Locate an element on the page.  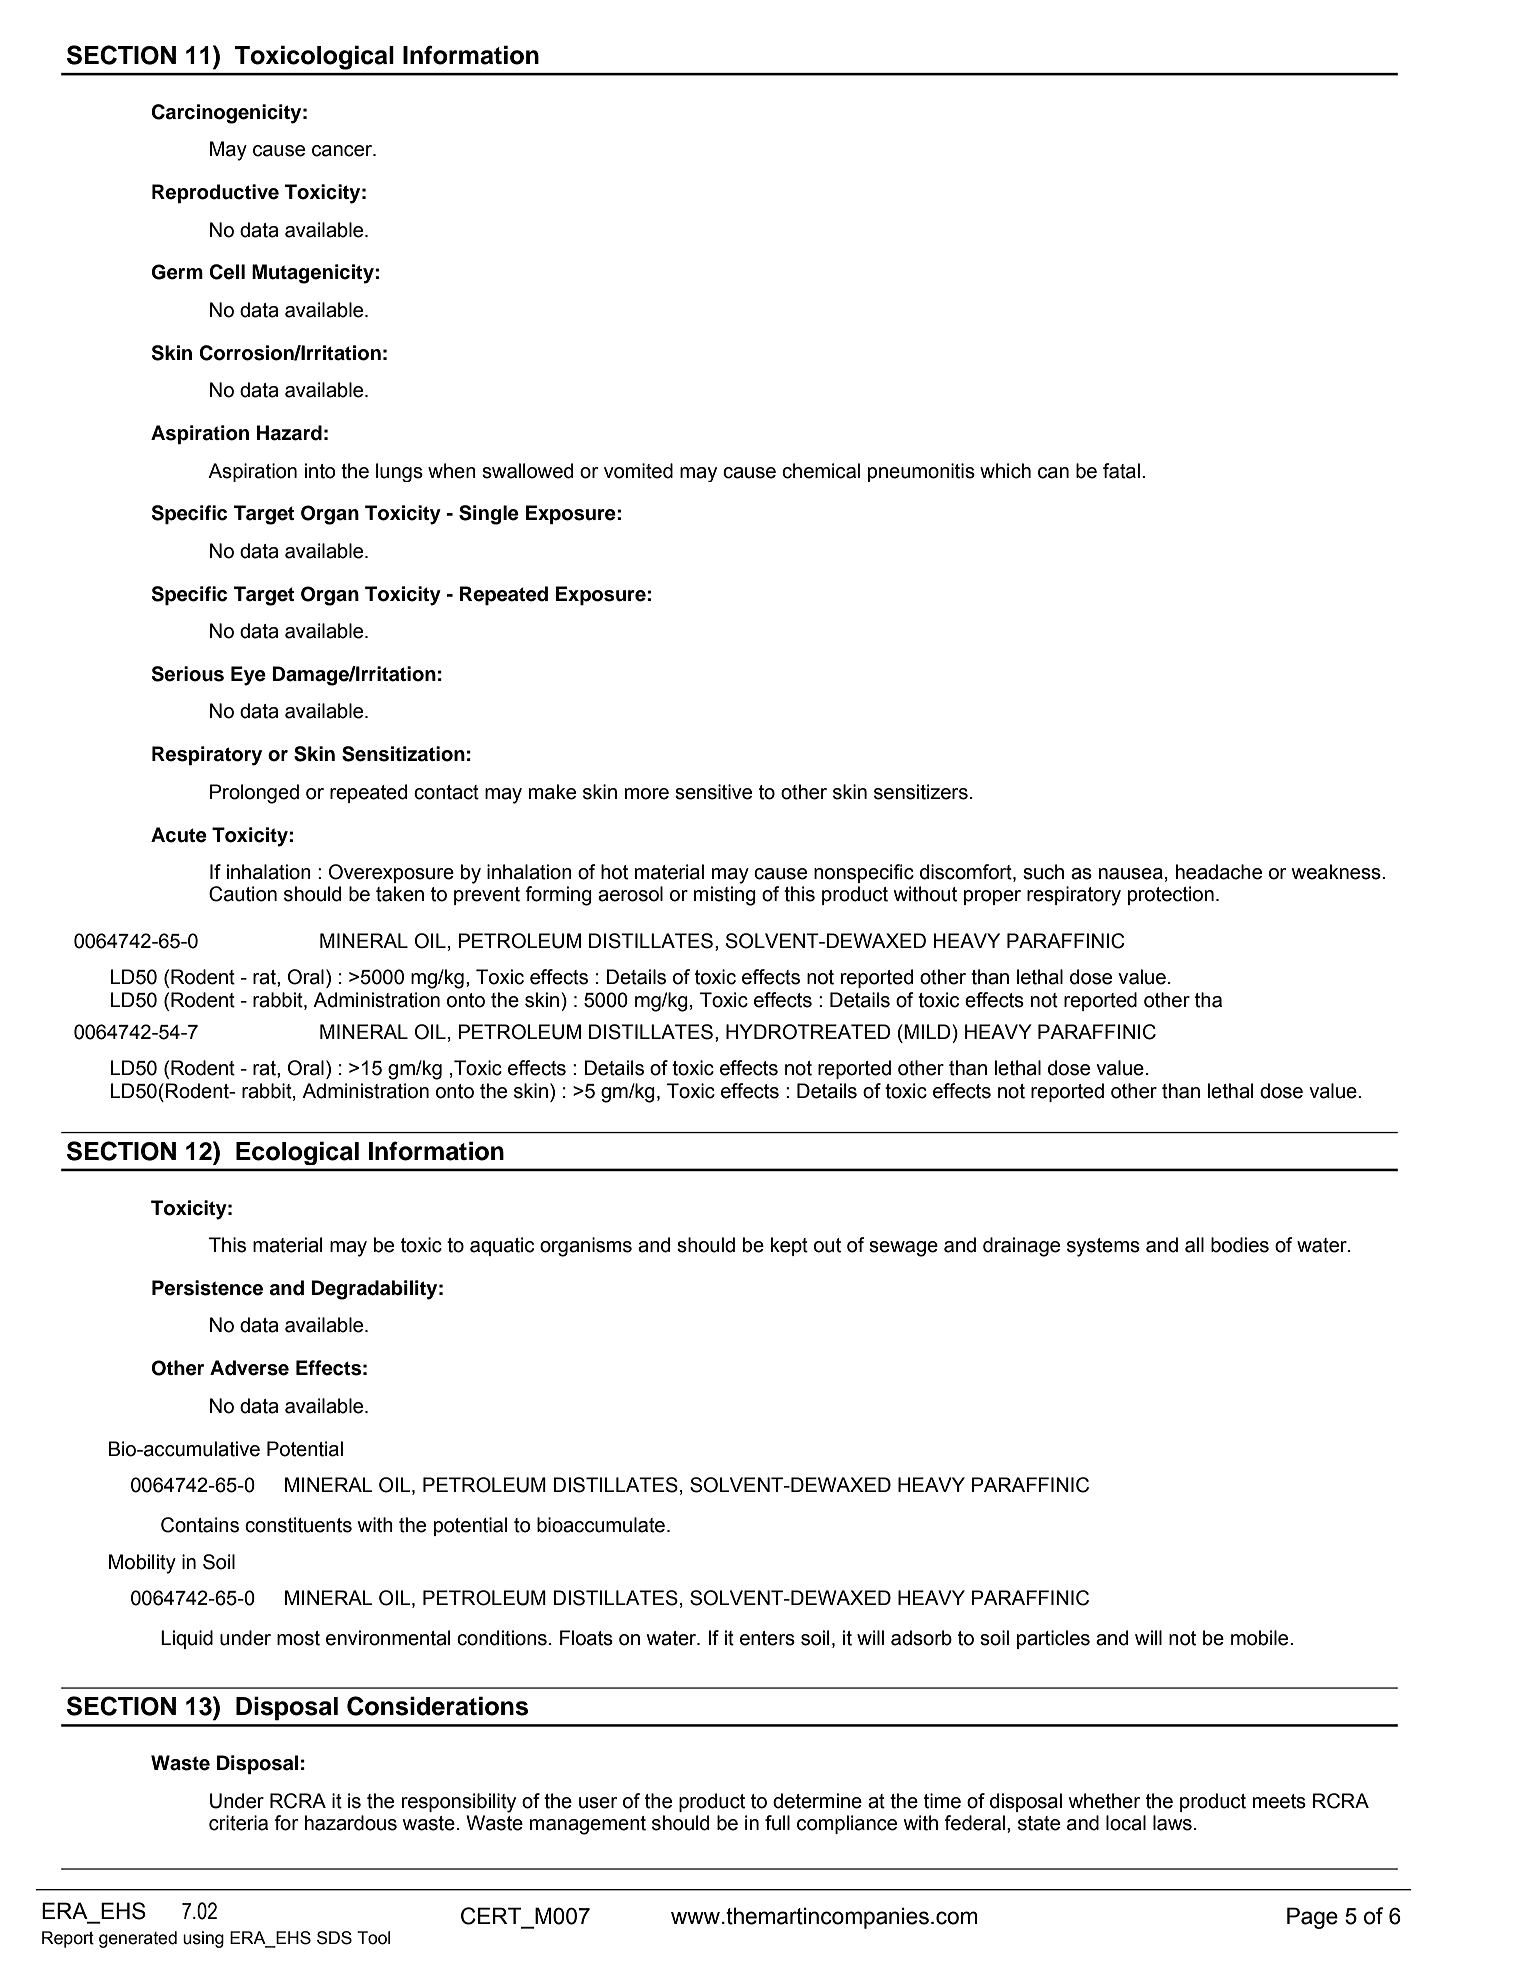
full is located at coordinates (777, 1823).
